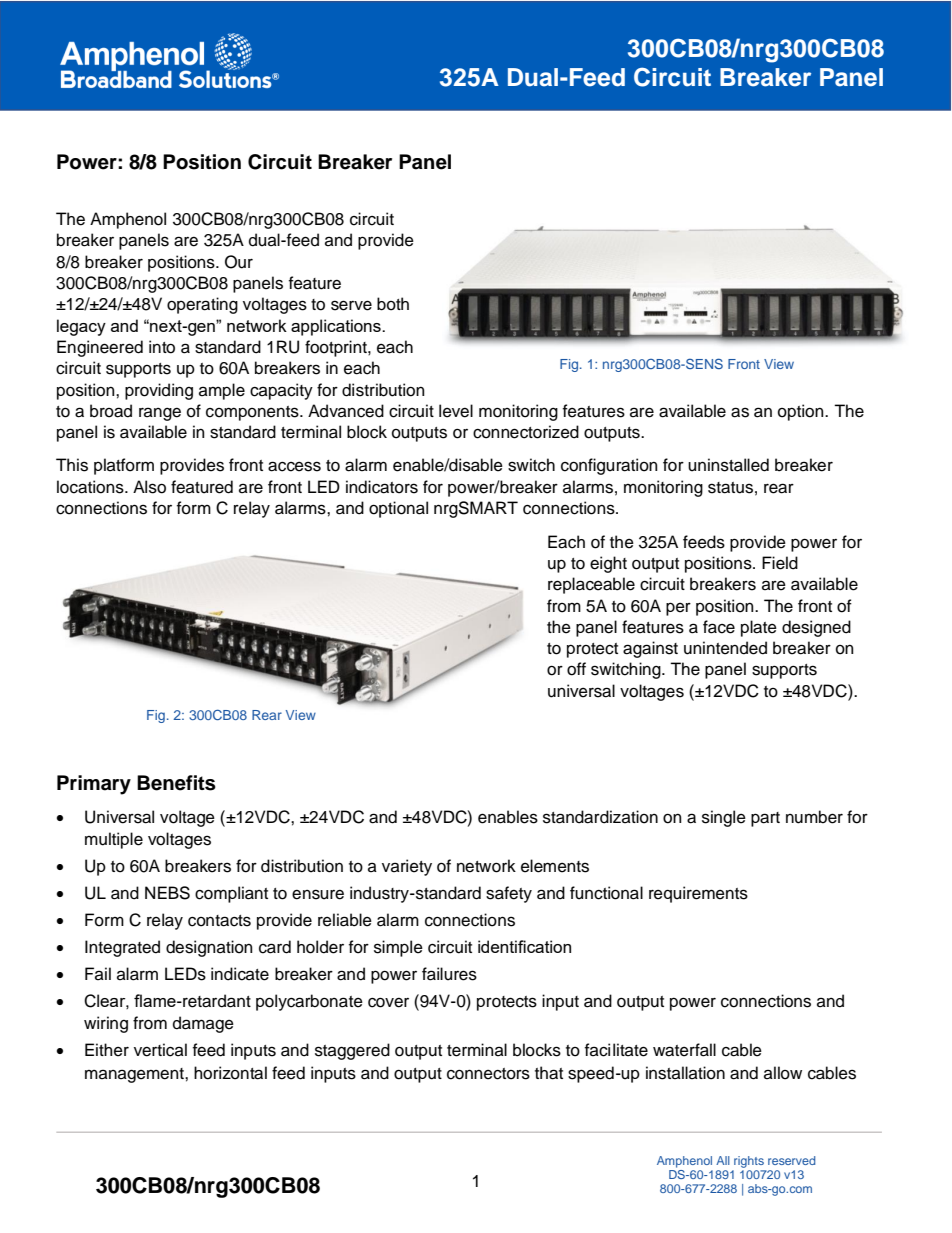 This screenshot has width=952, height=1233. Describe the element at coordinates (728, 465) in the screenshot. I see `uninstalled` at that location.
